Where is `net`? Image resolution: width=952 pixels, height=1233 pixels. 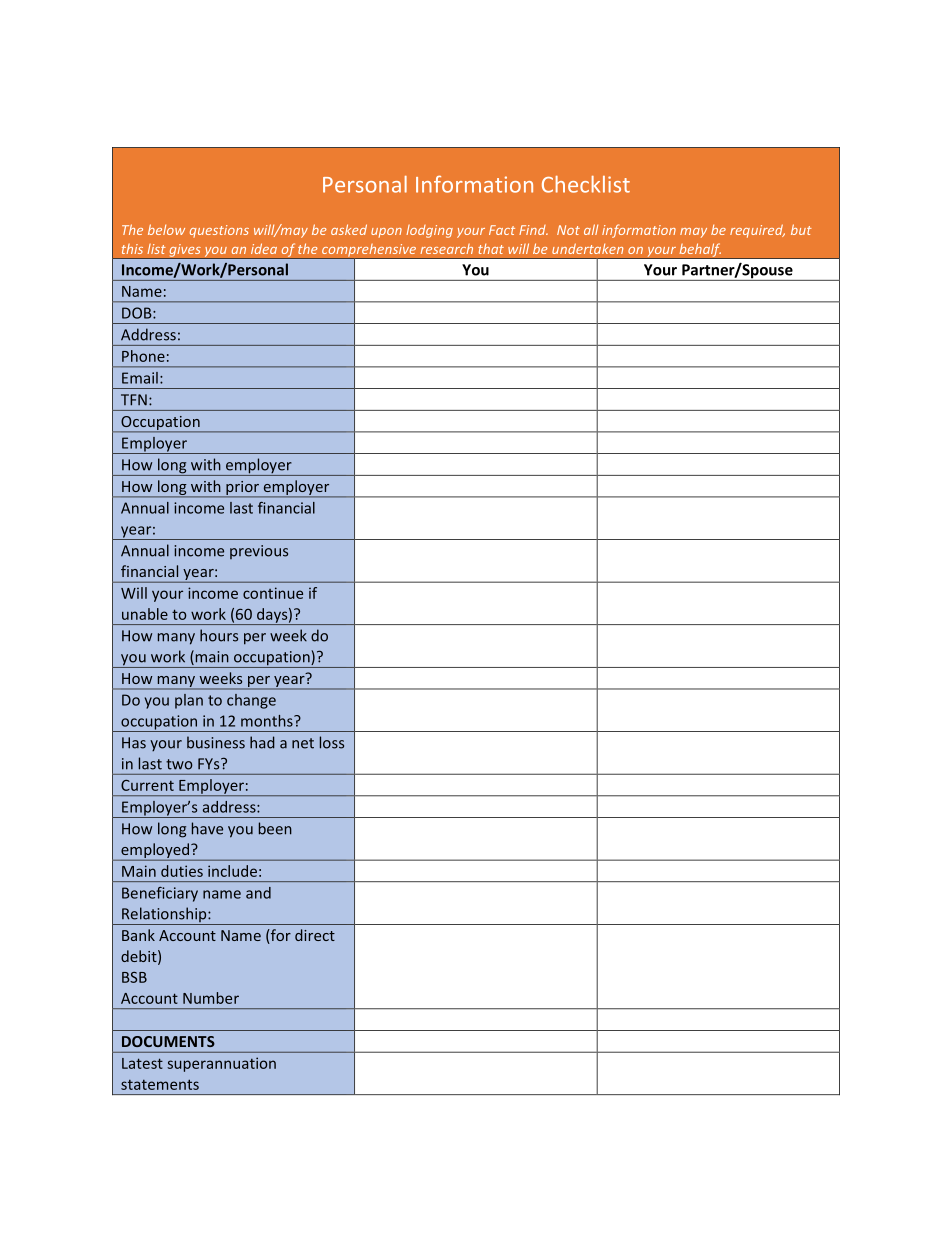
net is located at coordinates (303, 743).
